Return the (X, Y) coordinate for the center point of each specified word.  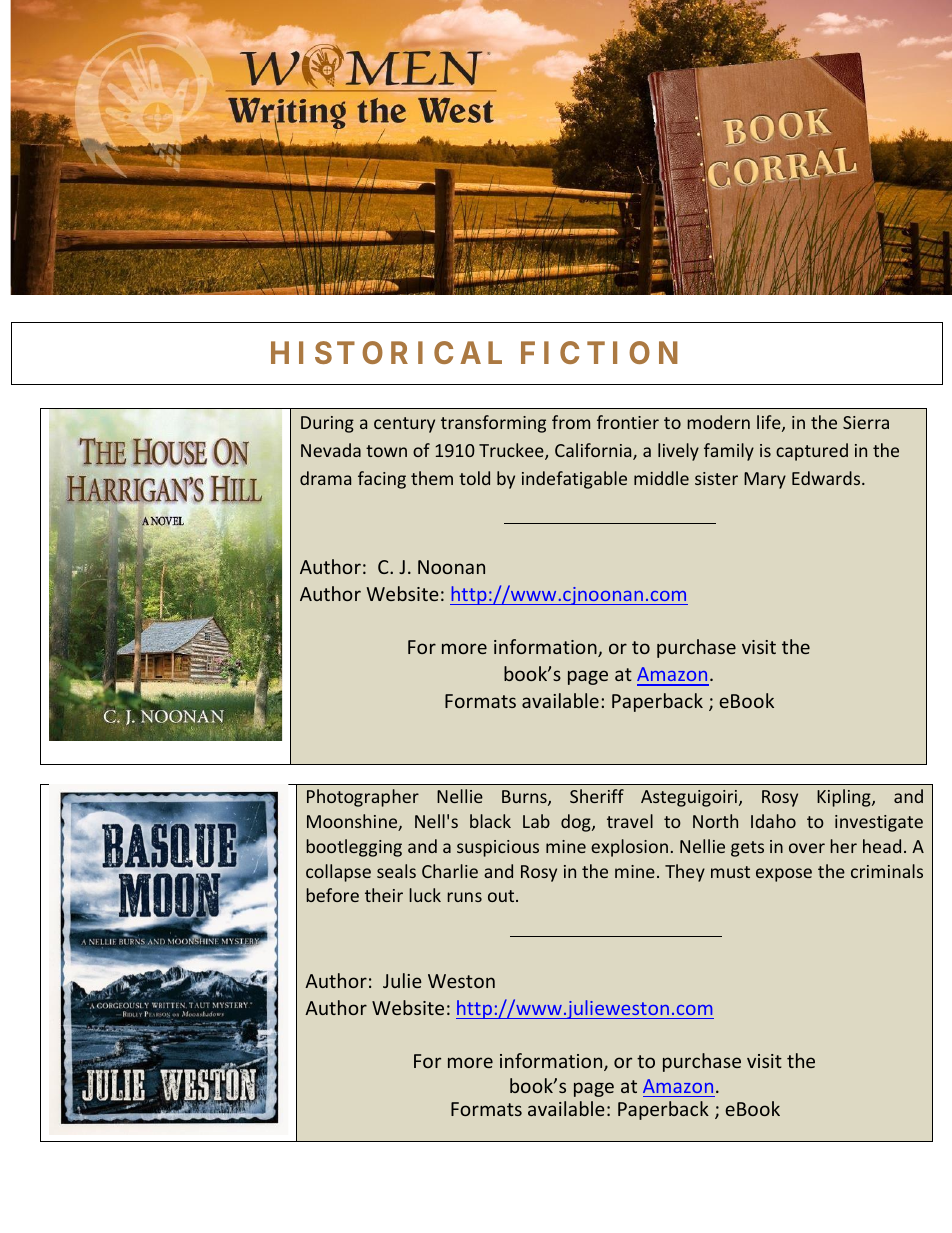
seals (396, 871)
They (685, 873)
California (594, 451)
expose (784, 875)
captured (812, 452)
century (404, 425)
